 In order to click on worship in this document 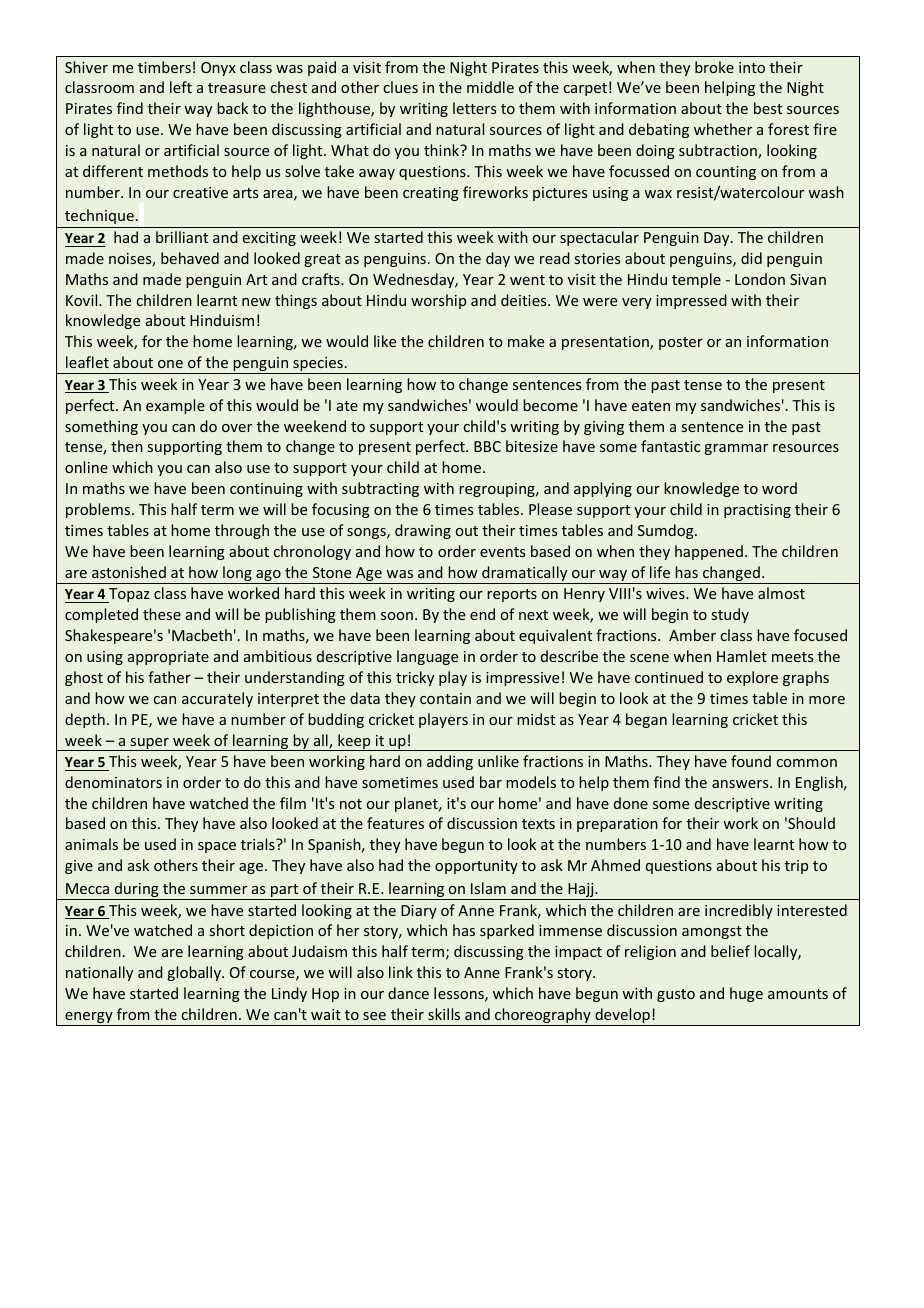, I will do `click(438, 301)`.
